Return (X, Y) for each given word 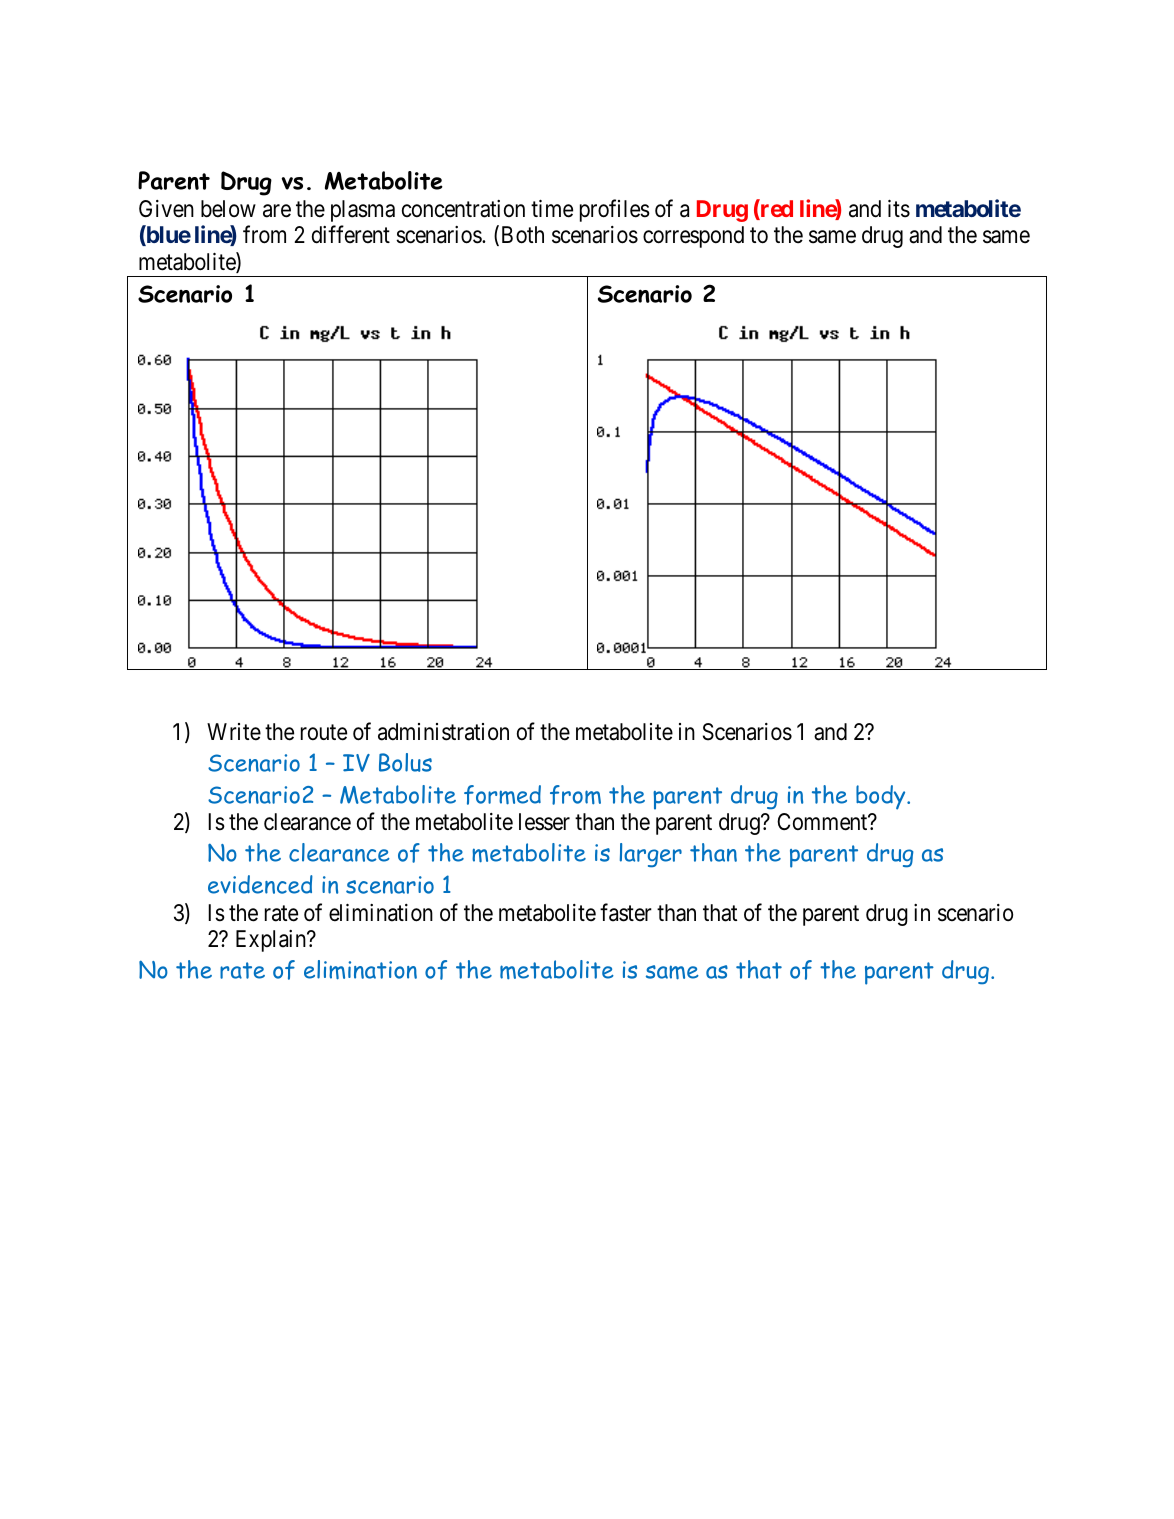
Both (521, 236)
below (228, 209)
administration (443, 732)
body (882, 797)
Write (234, 732)
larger (651, 855)
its (899, 209)
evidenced (260, 884)
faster (626, 912)
